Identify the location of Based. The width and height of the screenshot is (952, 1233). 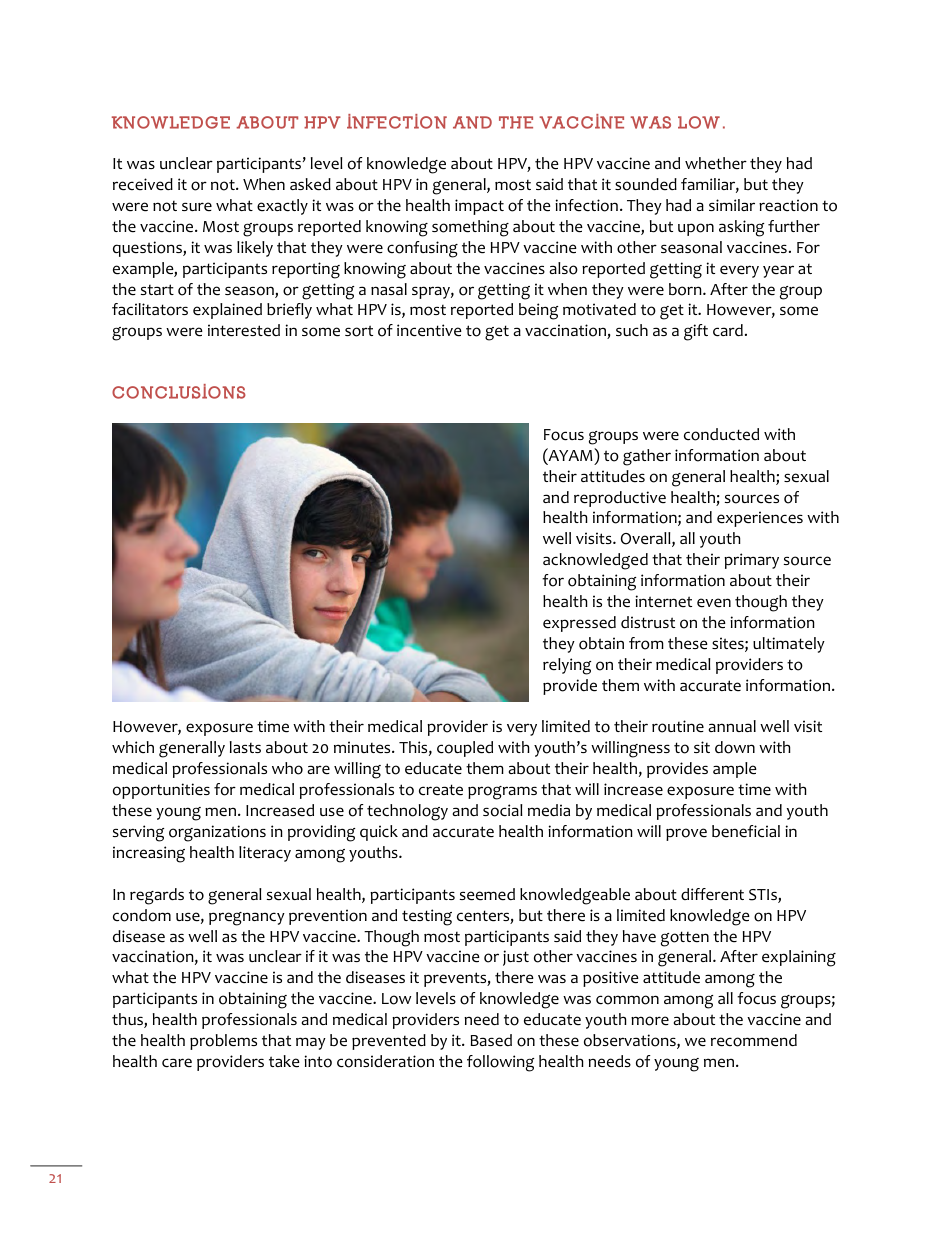
(491, 1040).
